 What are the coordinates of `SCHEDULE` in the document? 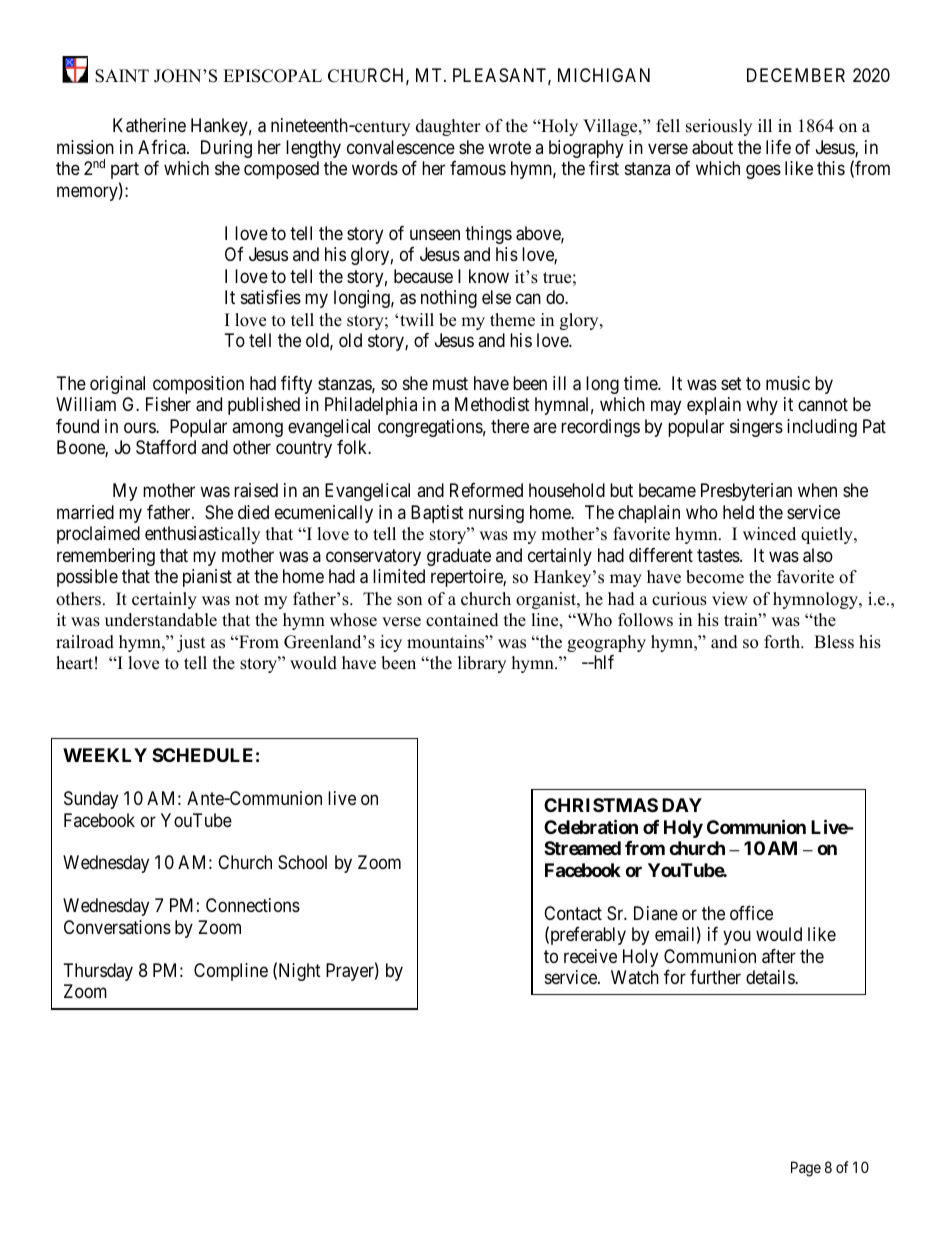 It's located at (202, 755).
